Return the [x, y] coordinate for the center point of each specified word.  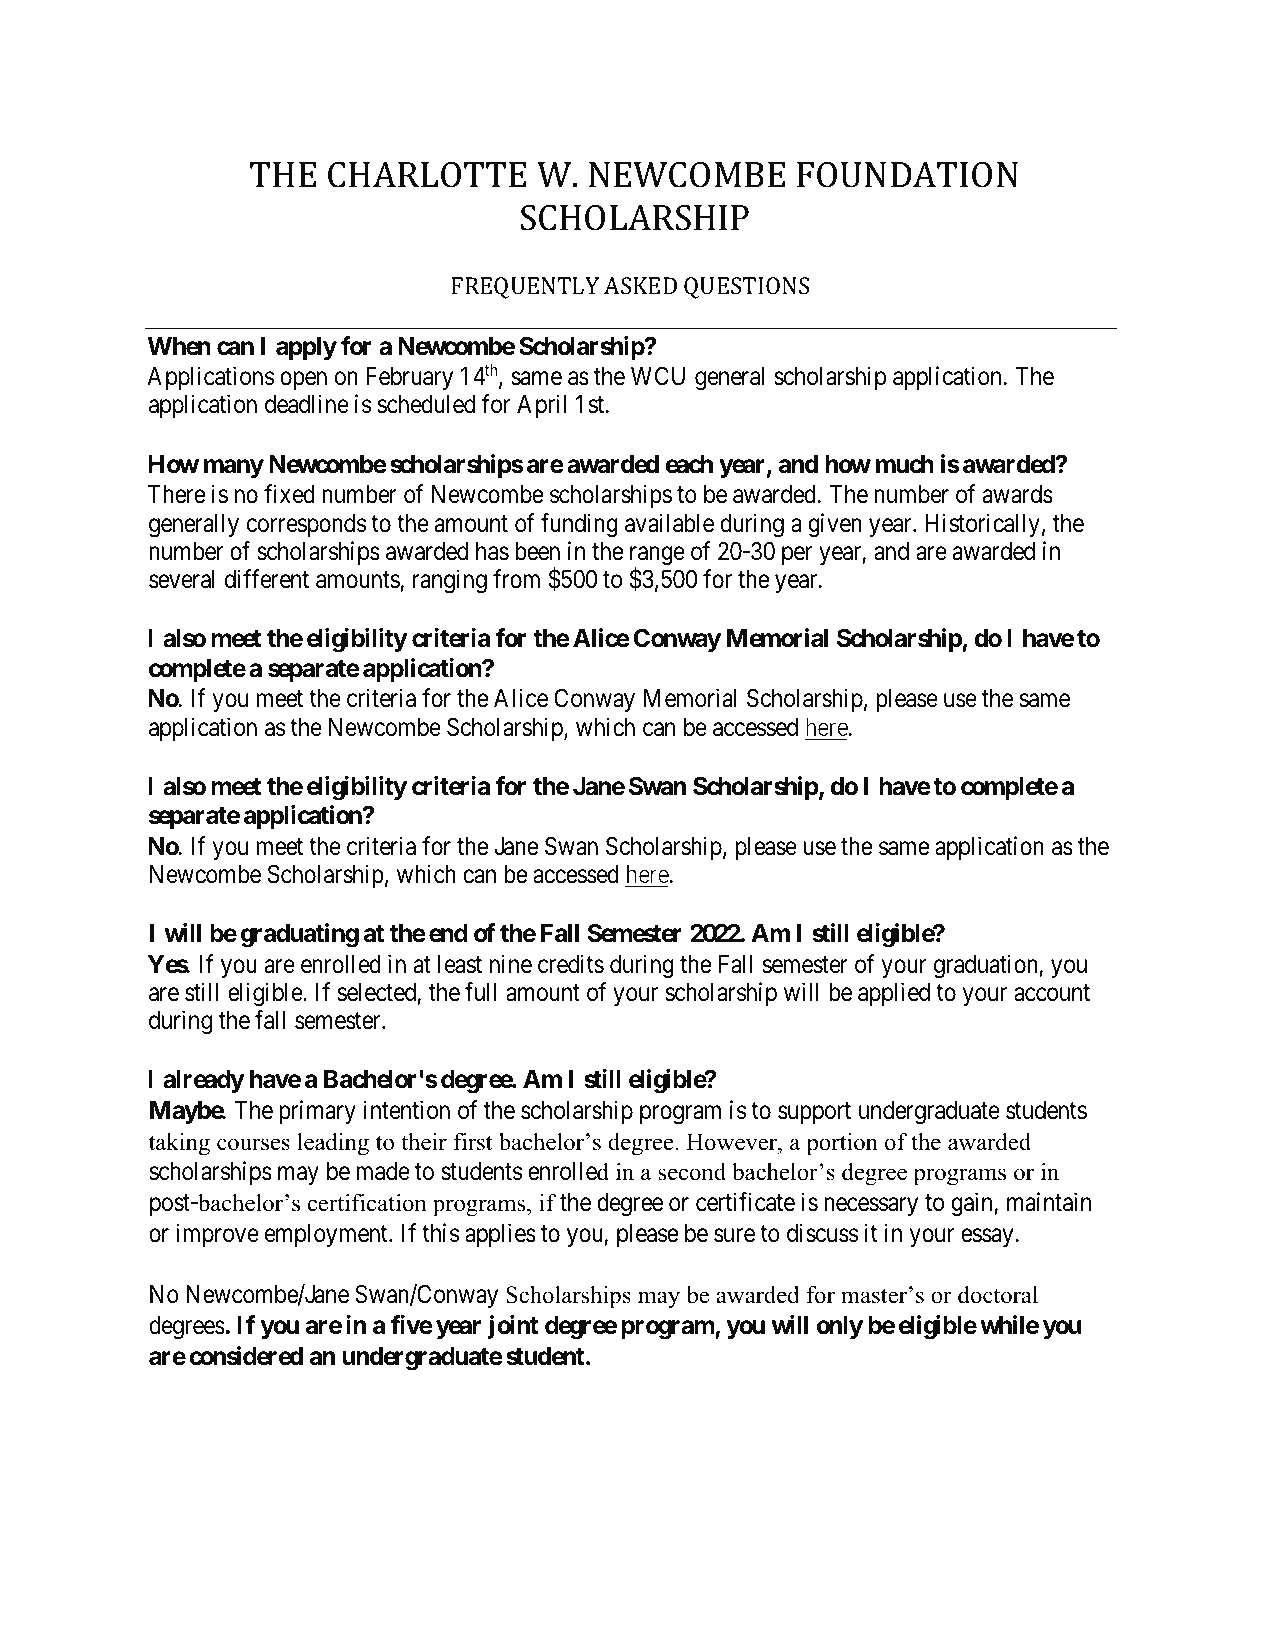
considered [246, 1356]
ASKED [640, 285]
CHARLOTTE [427, 175]
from [516, 579]
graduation [987, 966]
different [267, 579]
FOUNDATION [907, 175]
